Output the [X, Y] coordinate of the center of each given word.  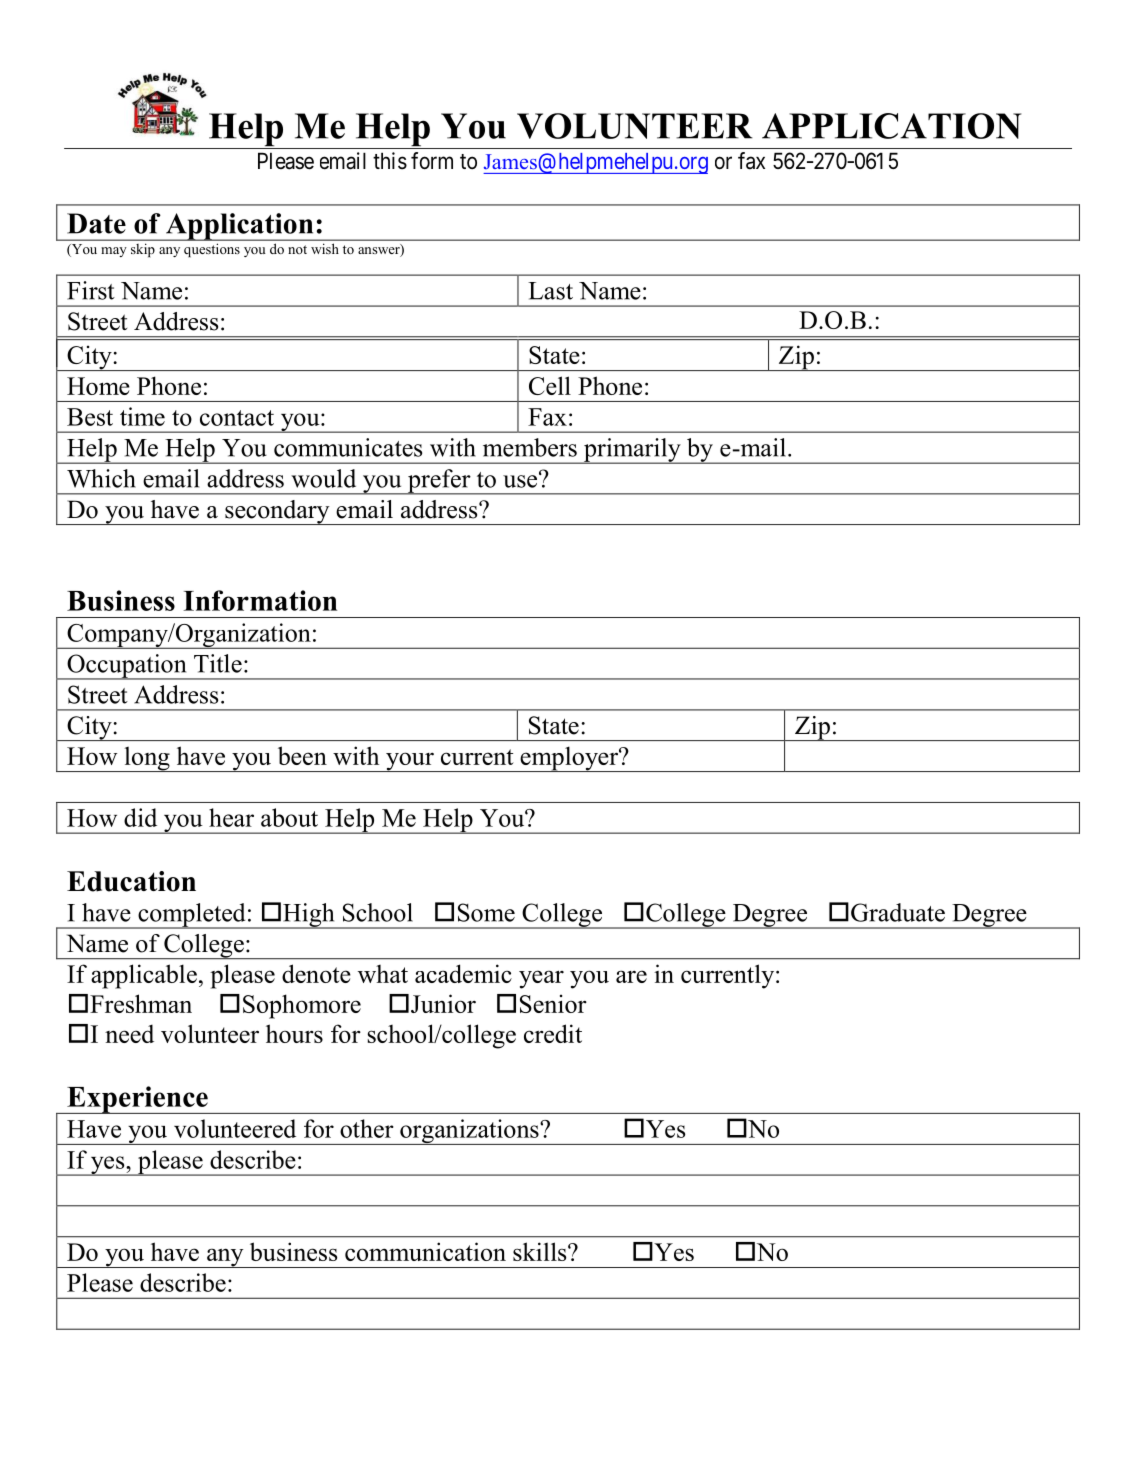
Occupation [127, 667]
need [129, 1033]
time [142, 416]
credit [553, 1033]
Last [550, 291]
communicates [348, 447]
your [410, 762]
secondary [277, 512]
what [383, 974]
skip [143, 250]
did [140, 817]
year [541, 979]
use [521, 480]
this [390, 161]
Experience [137, 1100]
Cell [550, 385]
